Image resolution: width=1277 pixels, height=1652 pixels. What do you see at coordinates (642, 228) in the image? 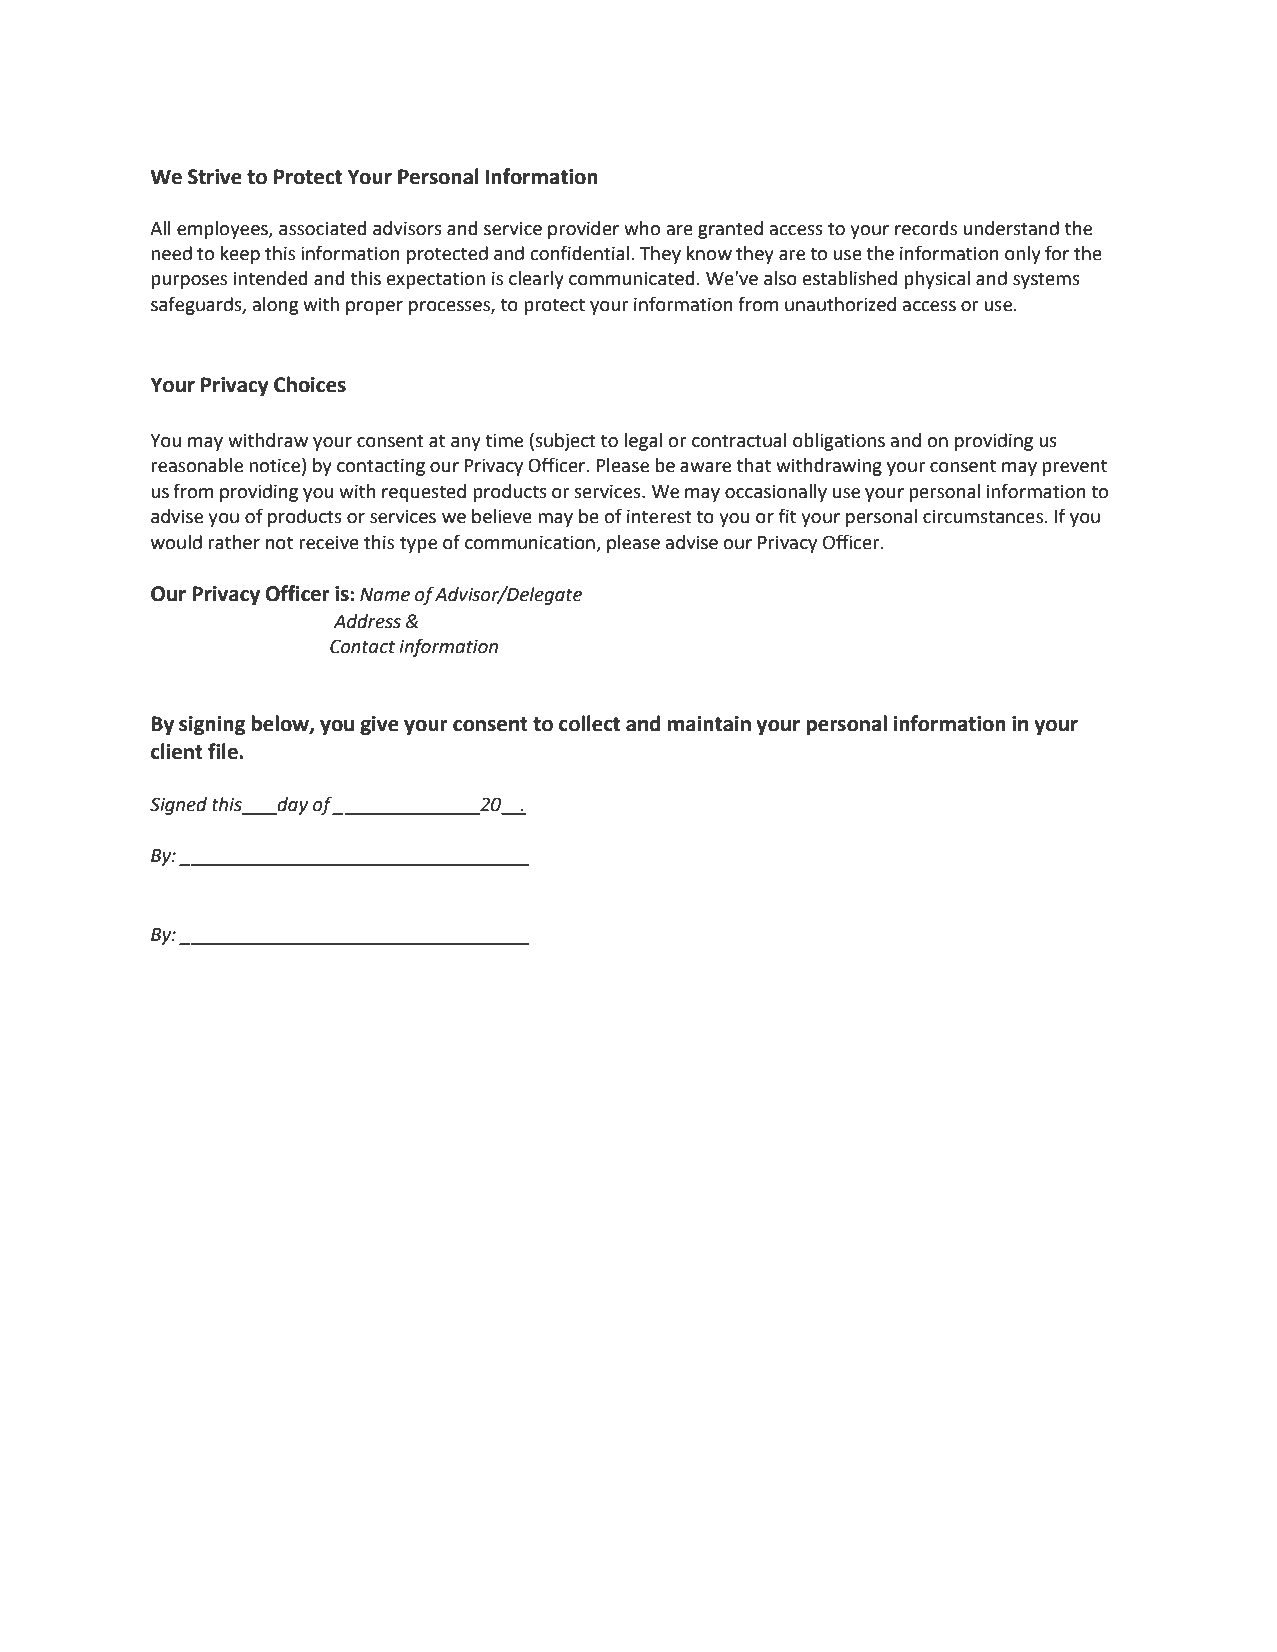
I see `who` at bounding box center [642, 228].
